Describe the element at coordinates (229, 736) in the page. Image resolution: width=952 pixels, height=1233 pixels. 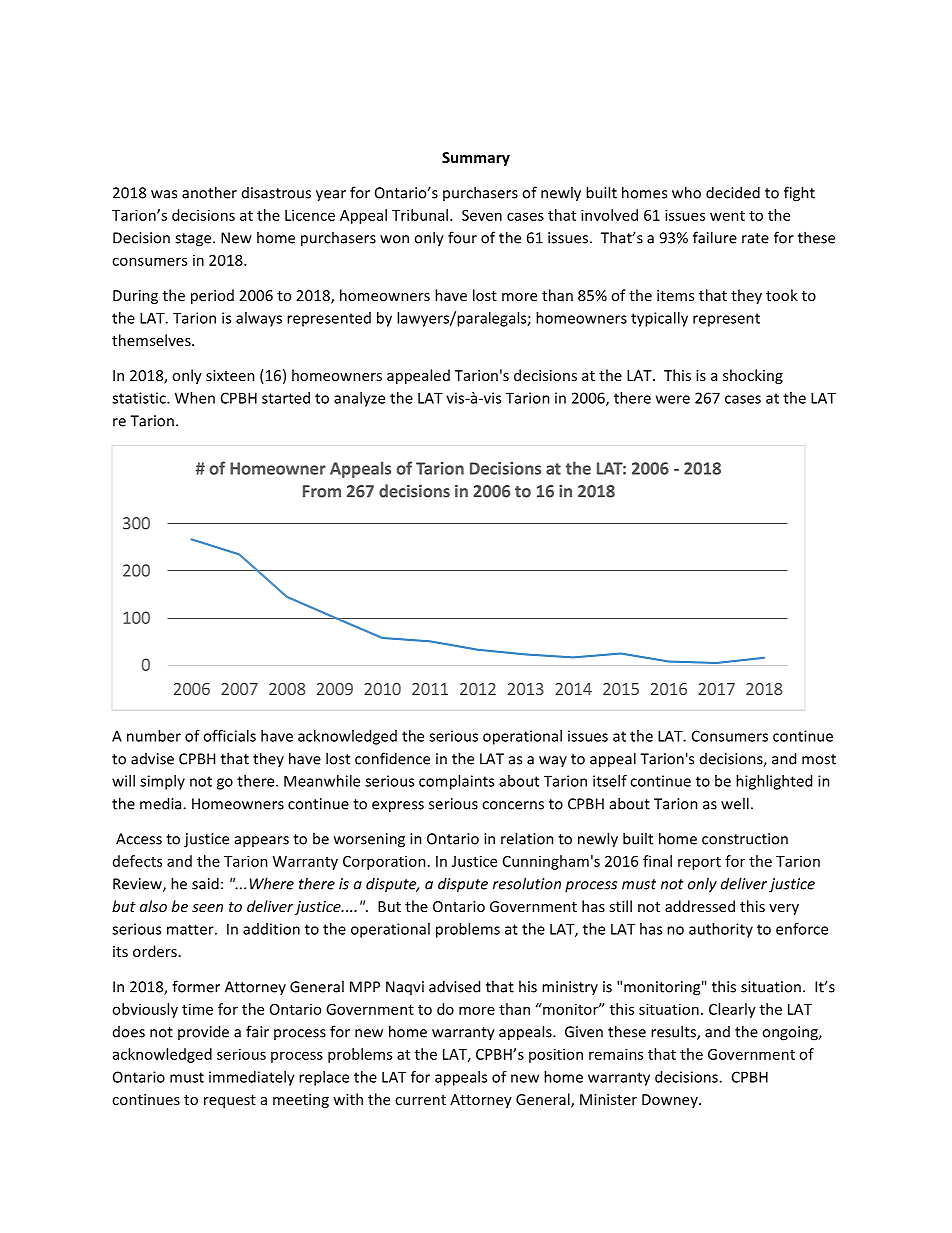
I see `officials` at that location.
